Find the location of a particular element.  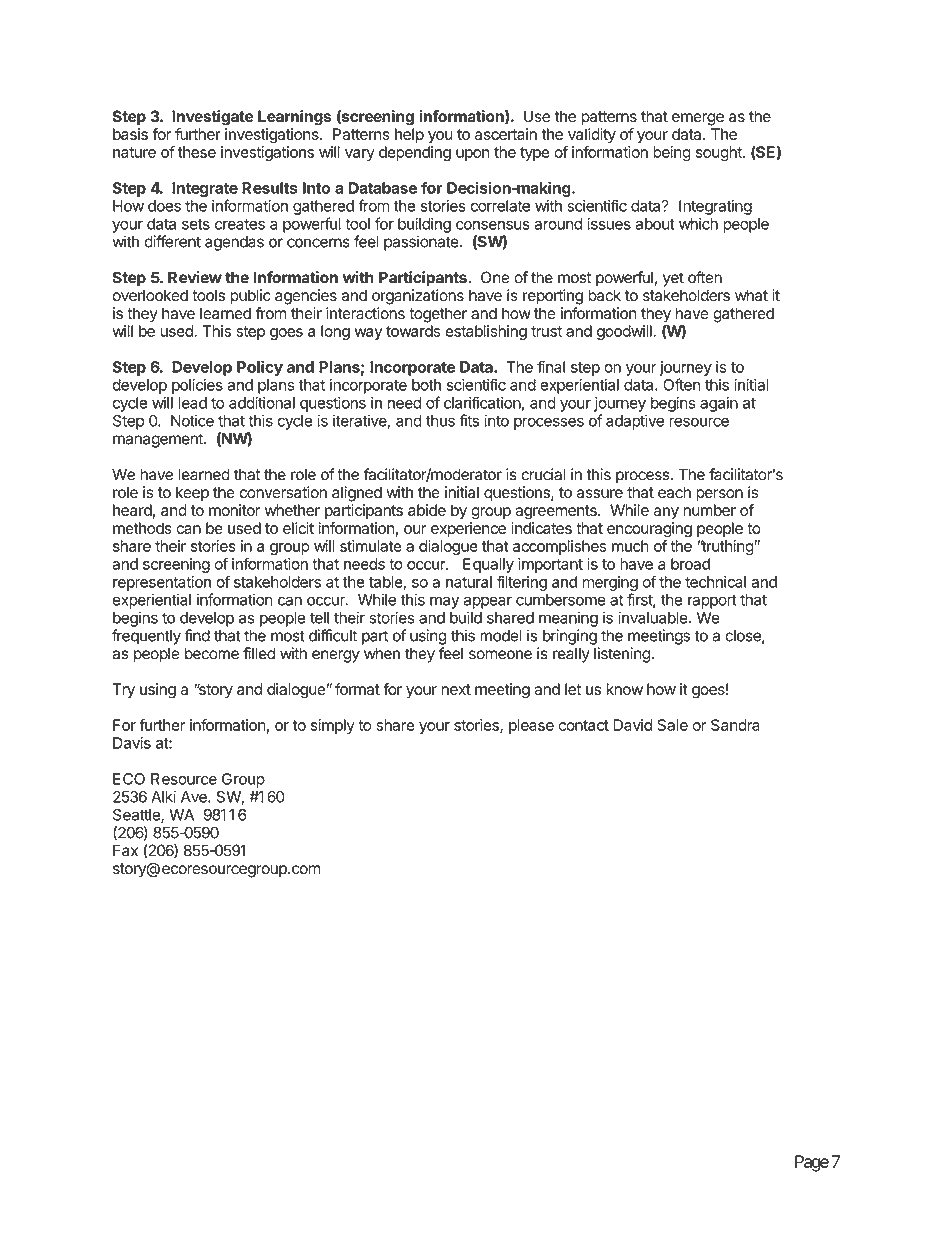

abide is located at coordinates (427, 510).
